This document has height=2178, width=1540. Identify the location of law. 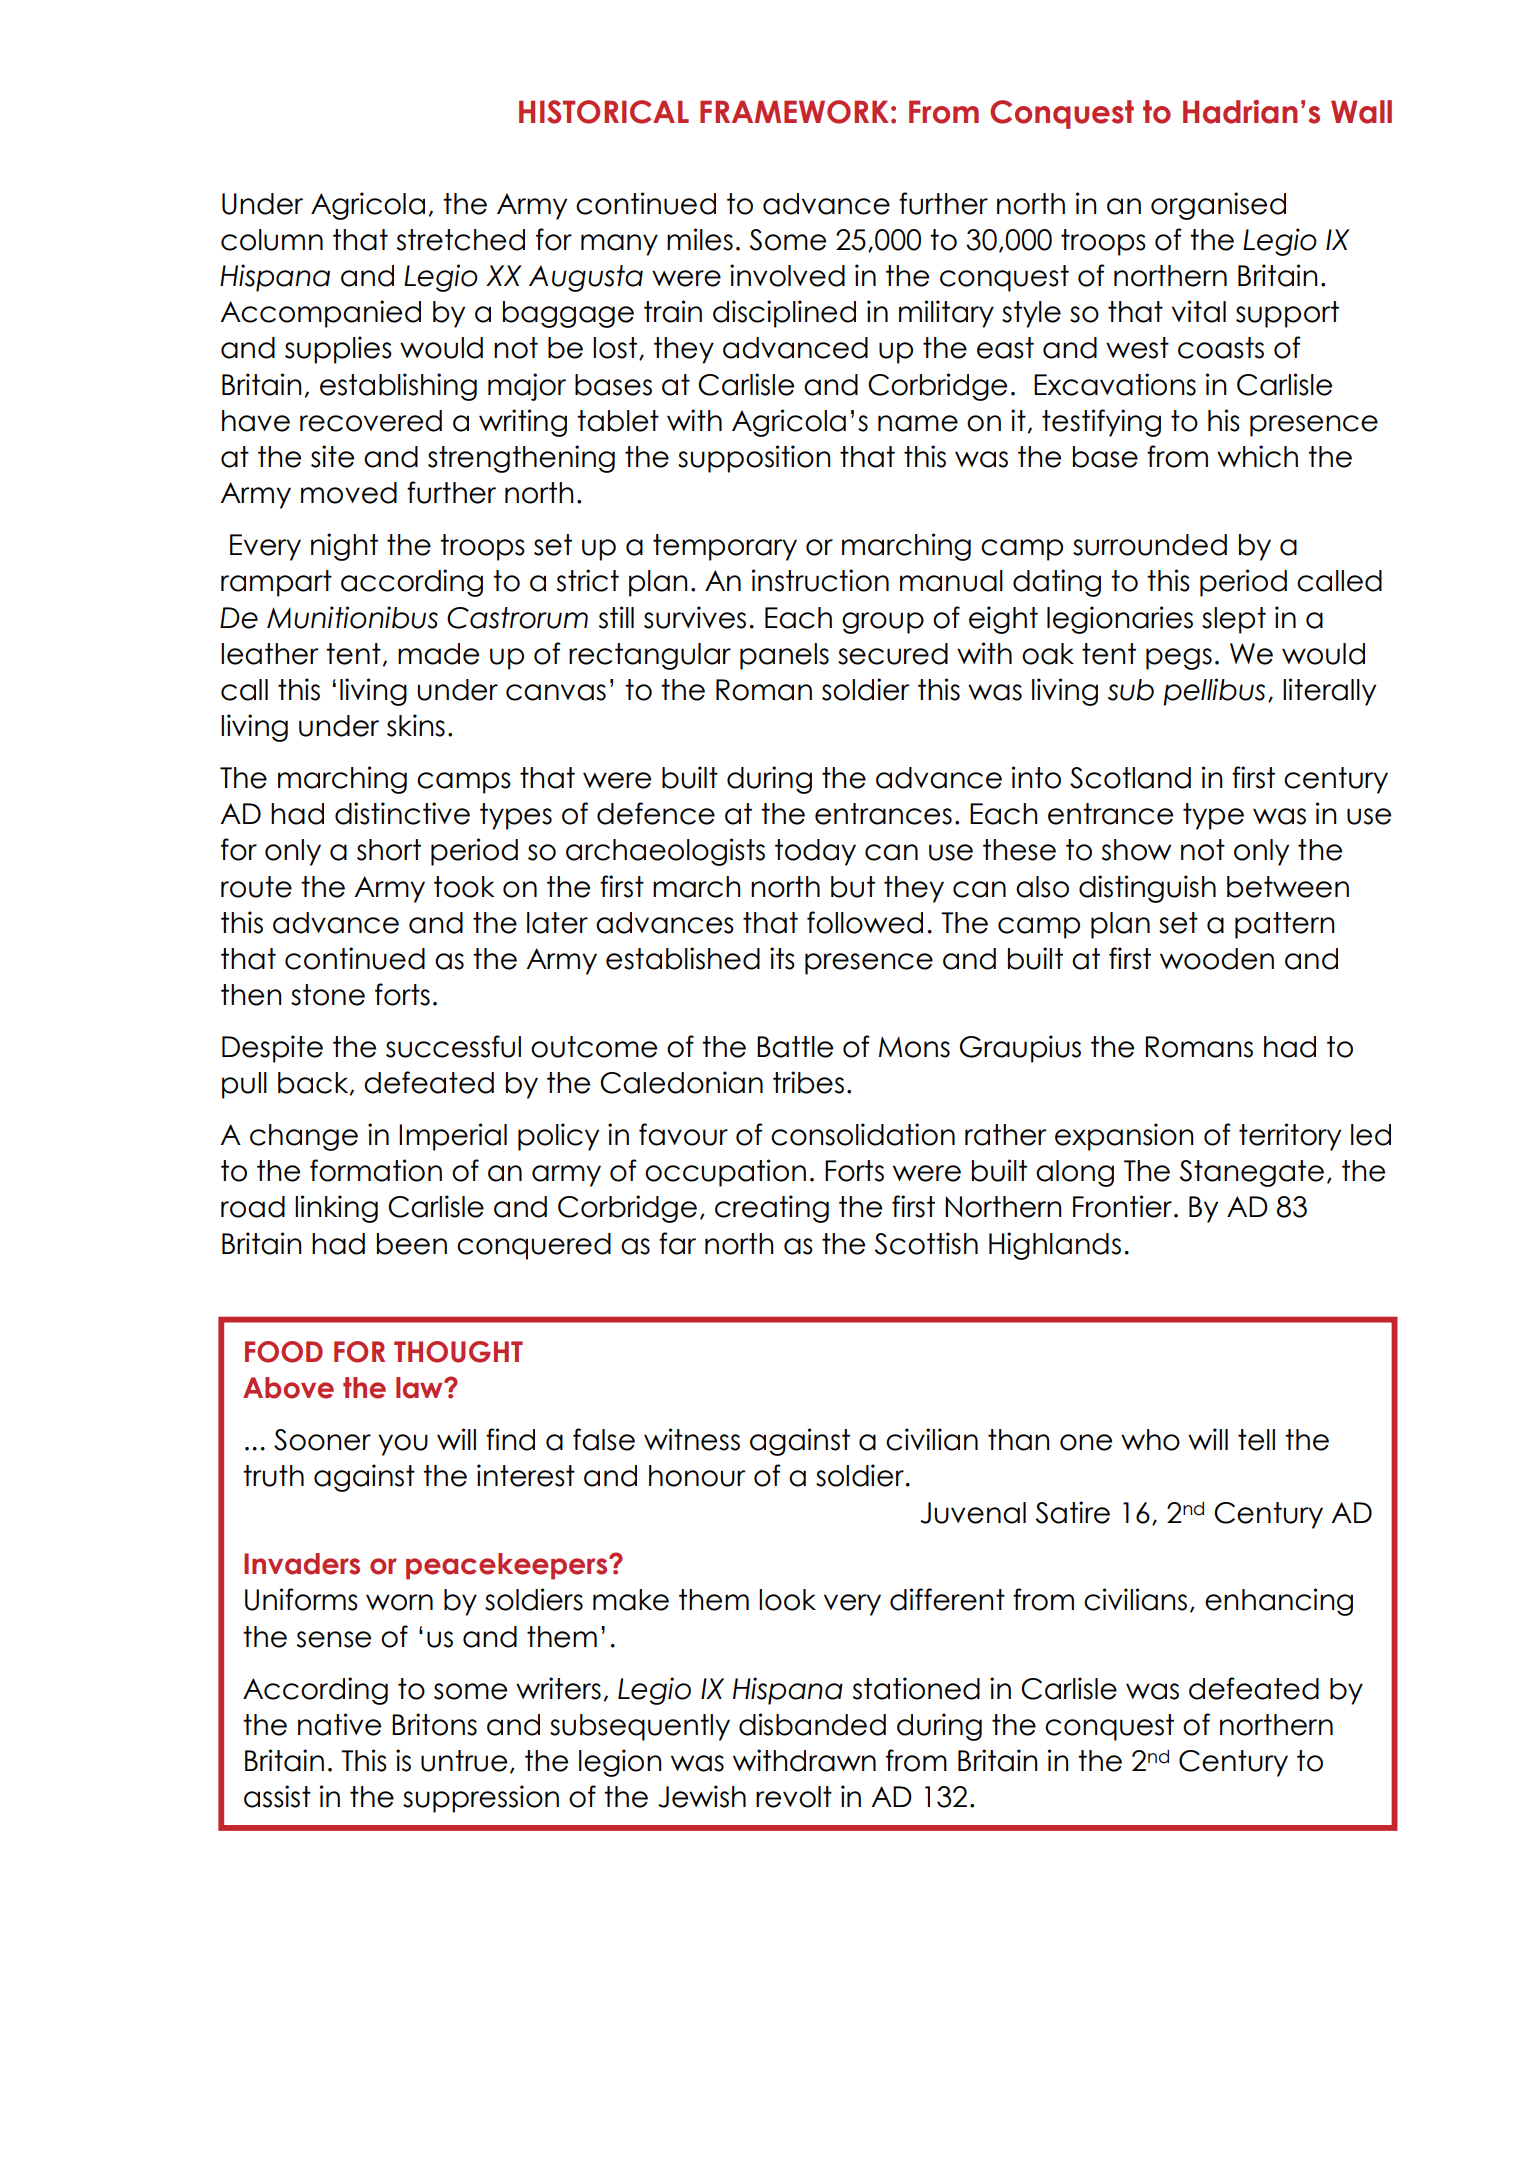
(420, 1388).
